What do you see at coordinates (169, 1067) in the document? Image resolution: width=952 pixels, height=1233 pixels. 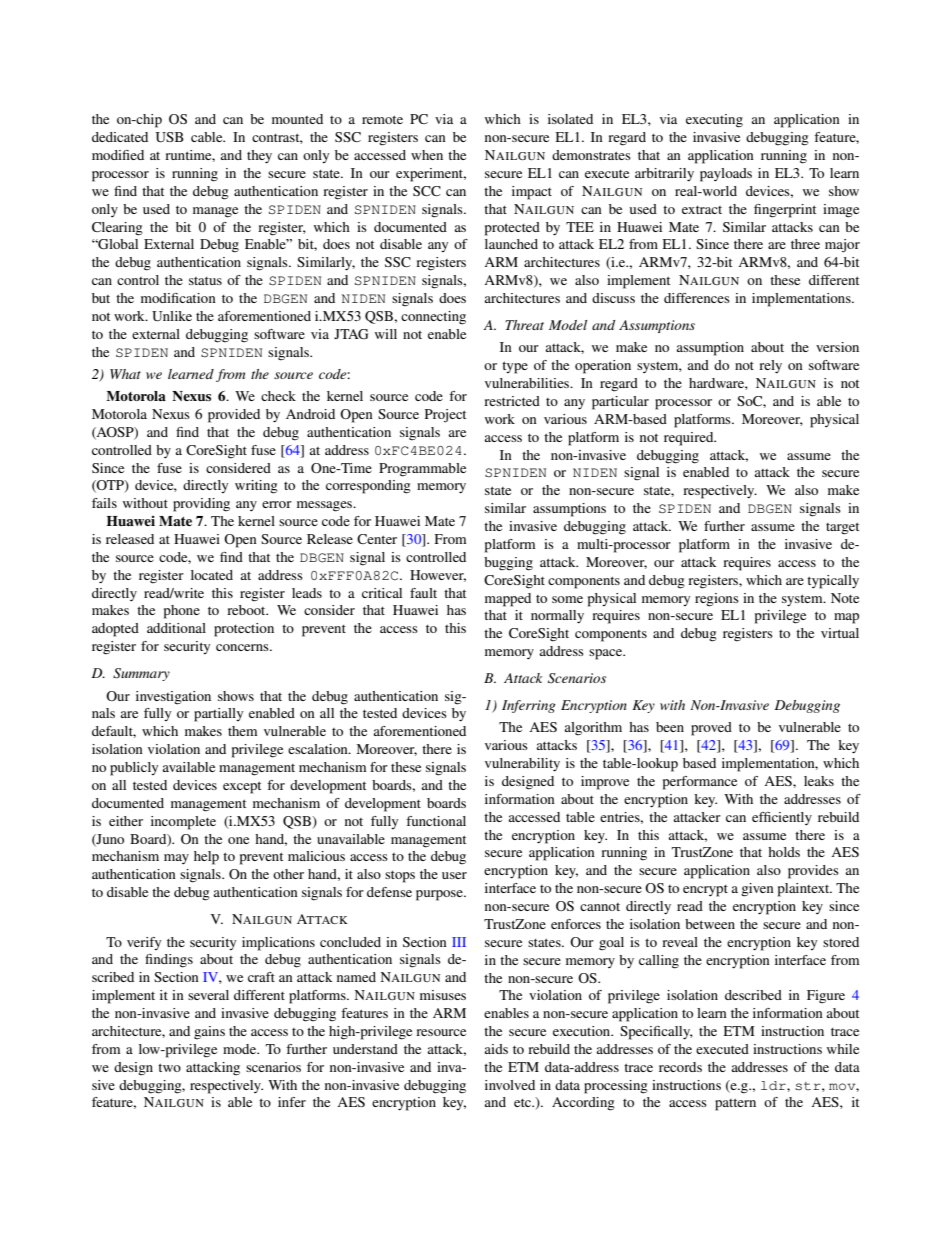 I see `two` at bounding box center [169, 1067].
